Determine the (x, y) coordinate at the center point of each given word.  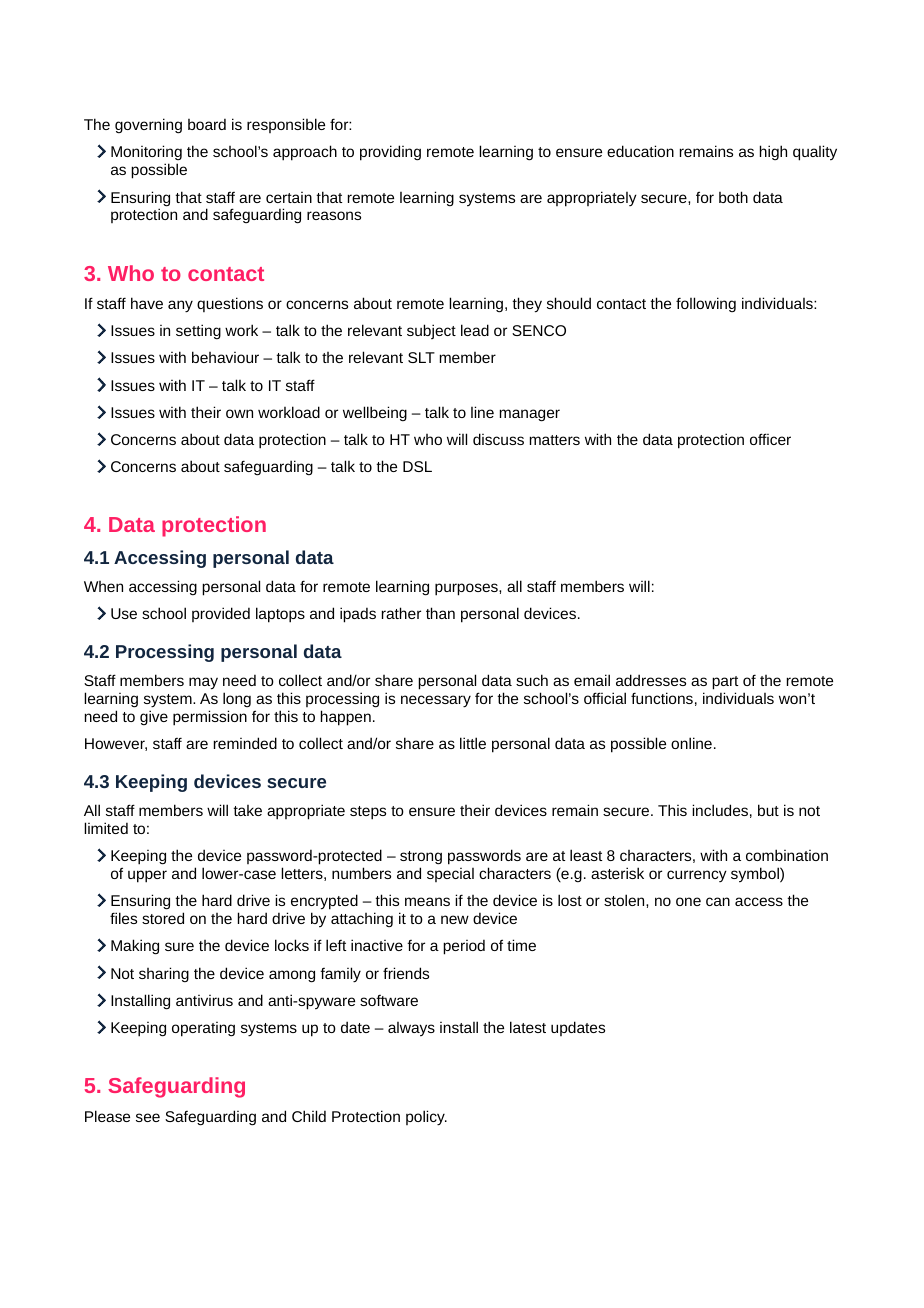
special (450, 875)
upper (147, 876)
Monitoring (146, 154)
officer (770, 439)
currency (697, 876)
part (725, 683)
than (440, 613)
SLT (421, 357)
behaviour (225, 357)
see (148, 1117)
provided (221, 614)
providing (390, 153)
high (773, 152)
